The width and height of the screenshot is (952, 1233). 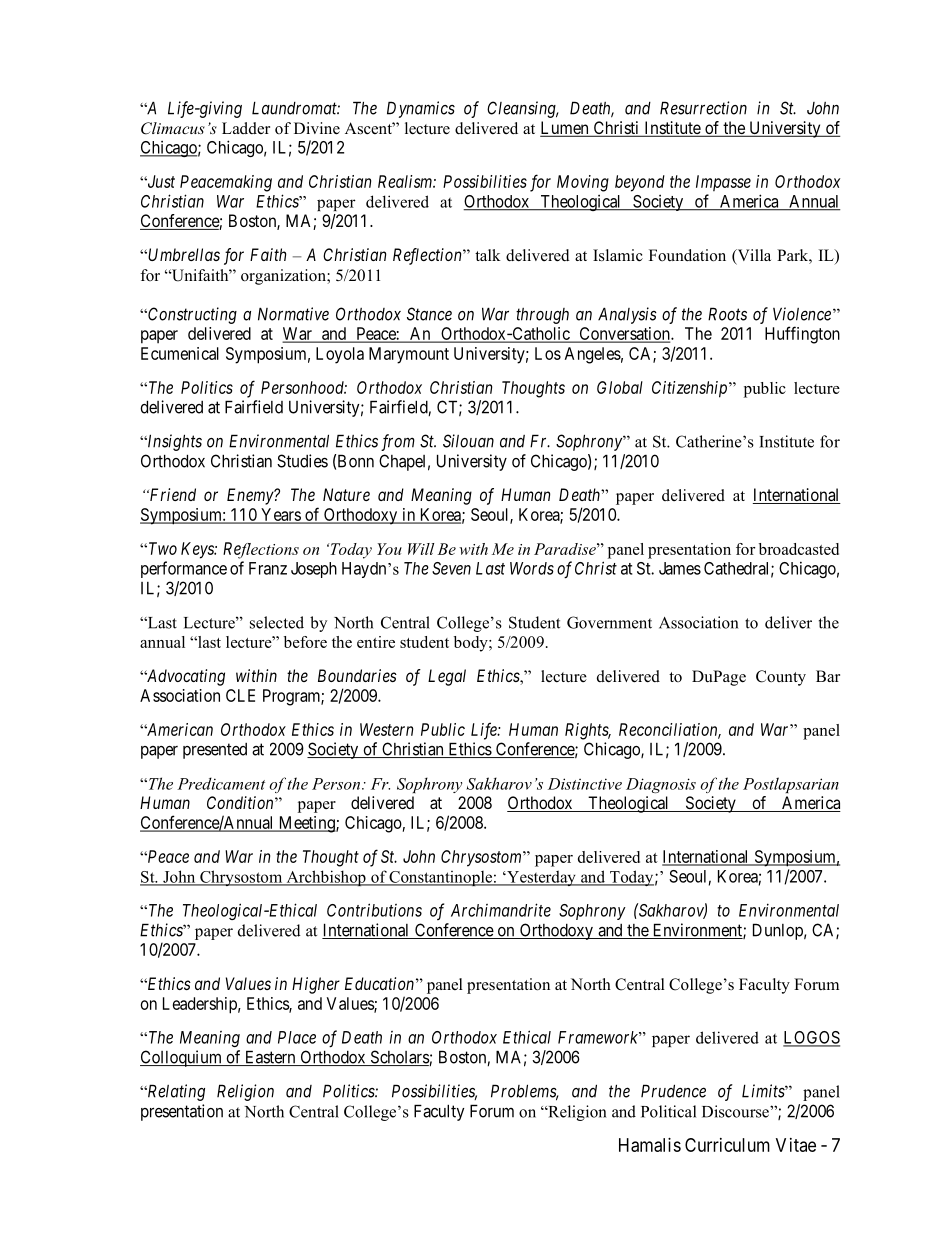 What do you see at coordinates (703, 108) in the screenshot?
I see `Resurrection` at bounding box center [703, 108].
